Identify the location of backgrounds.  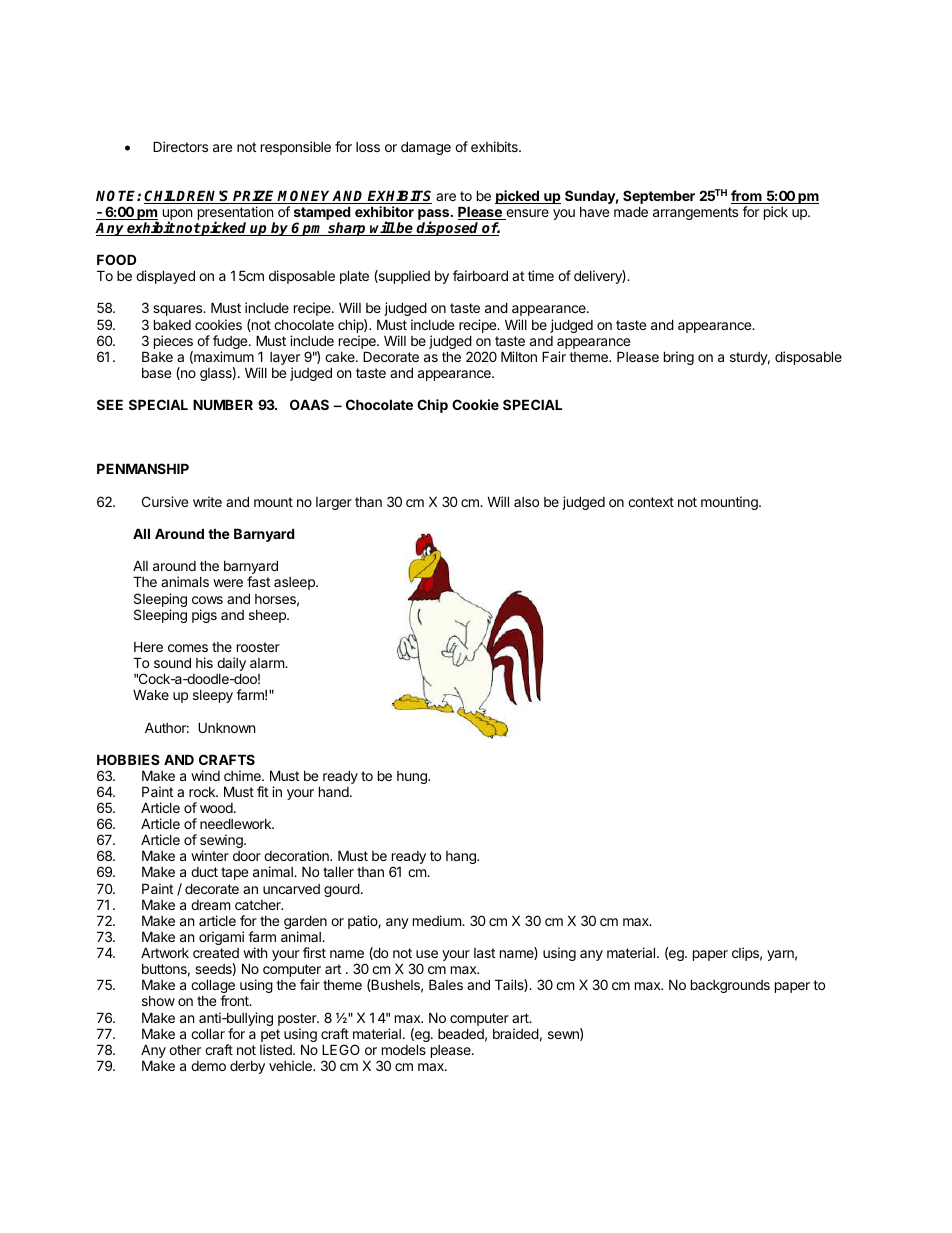
(730, 986).
